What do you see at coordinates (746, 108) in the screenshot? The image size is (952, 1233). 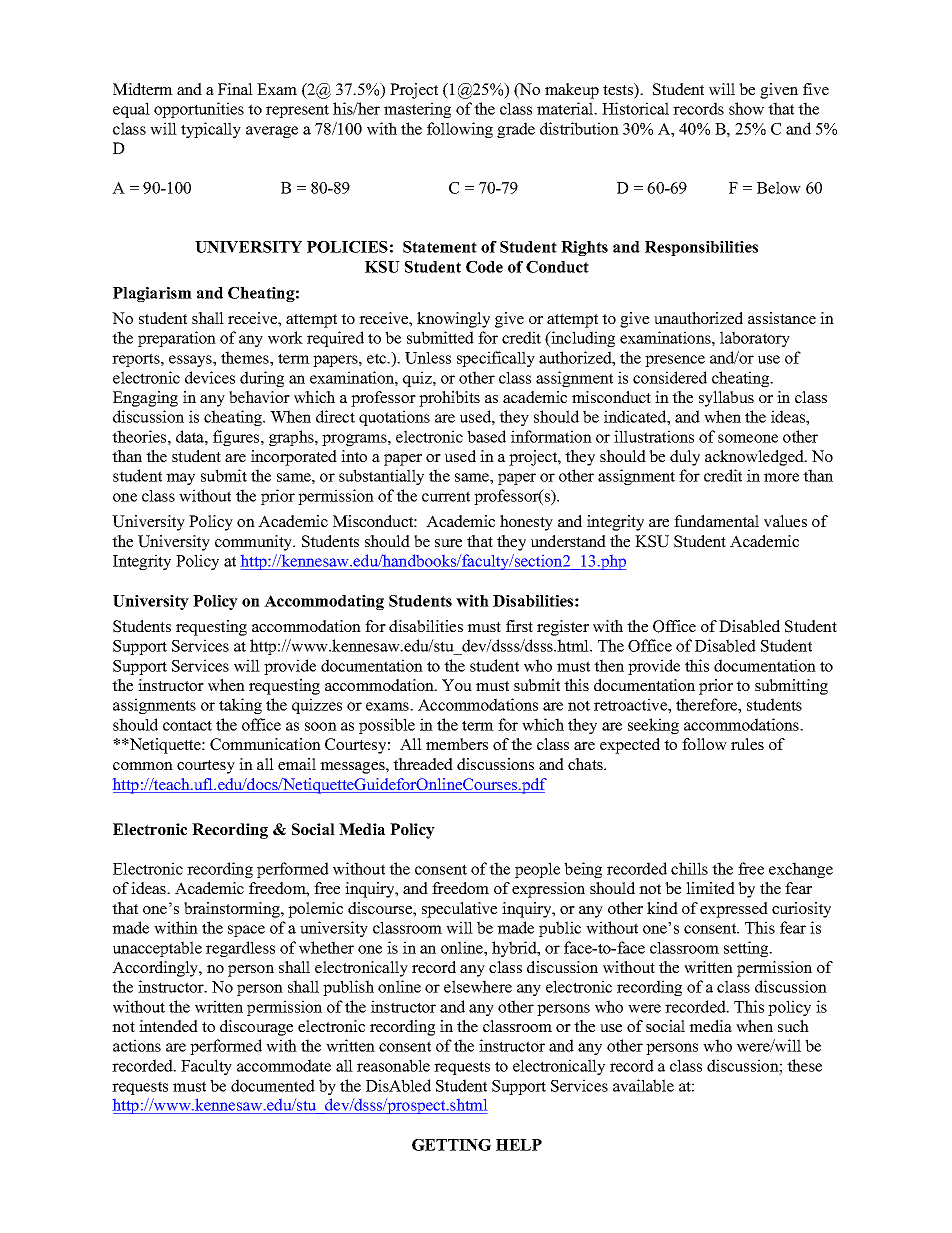 I see `show` at bounding box center [746, 108].
